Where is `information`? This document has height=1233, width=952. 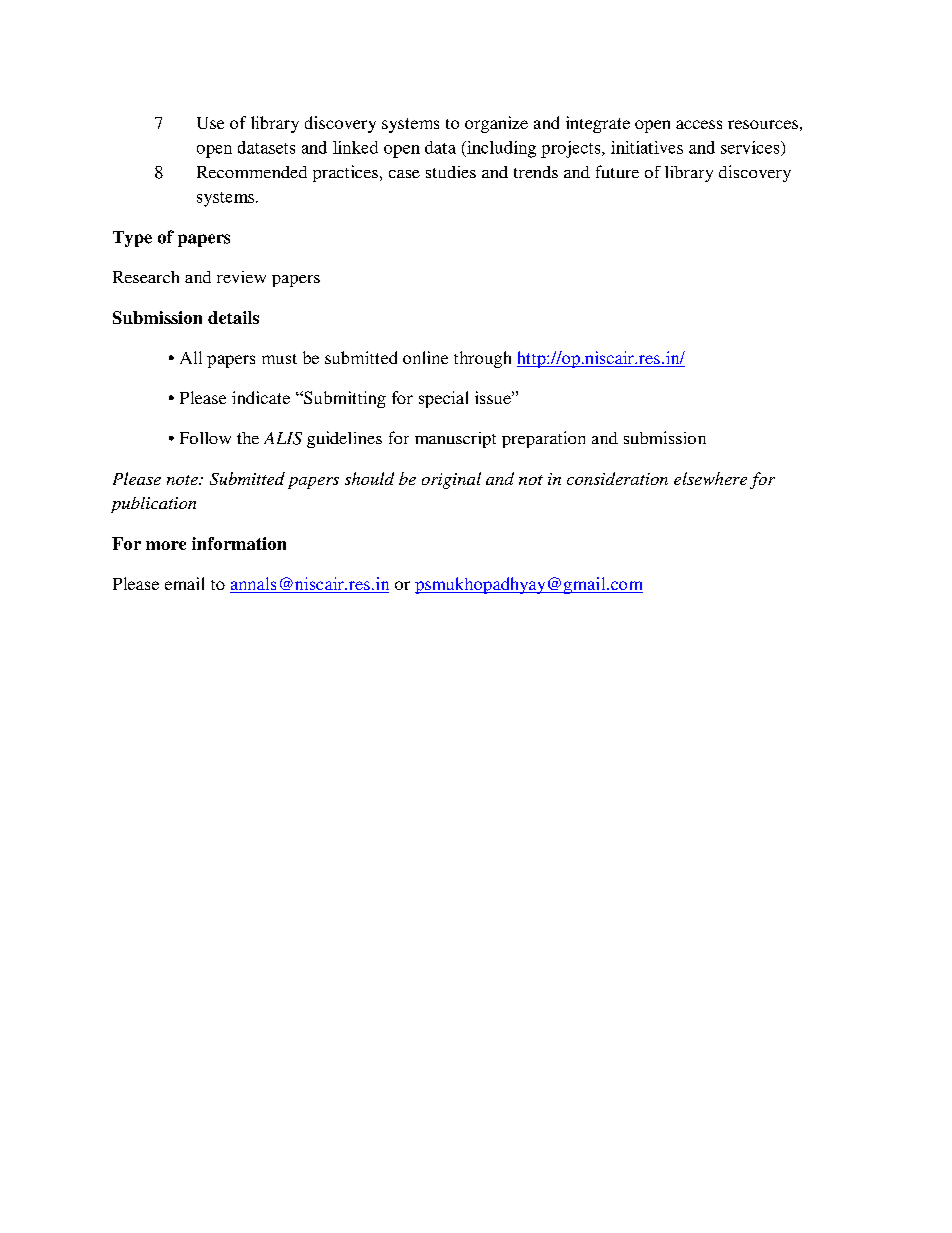
information is located at coordinates (239, 543).
